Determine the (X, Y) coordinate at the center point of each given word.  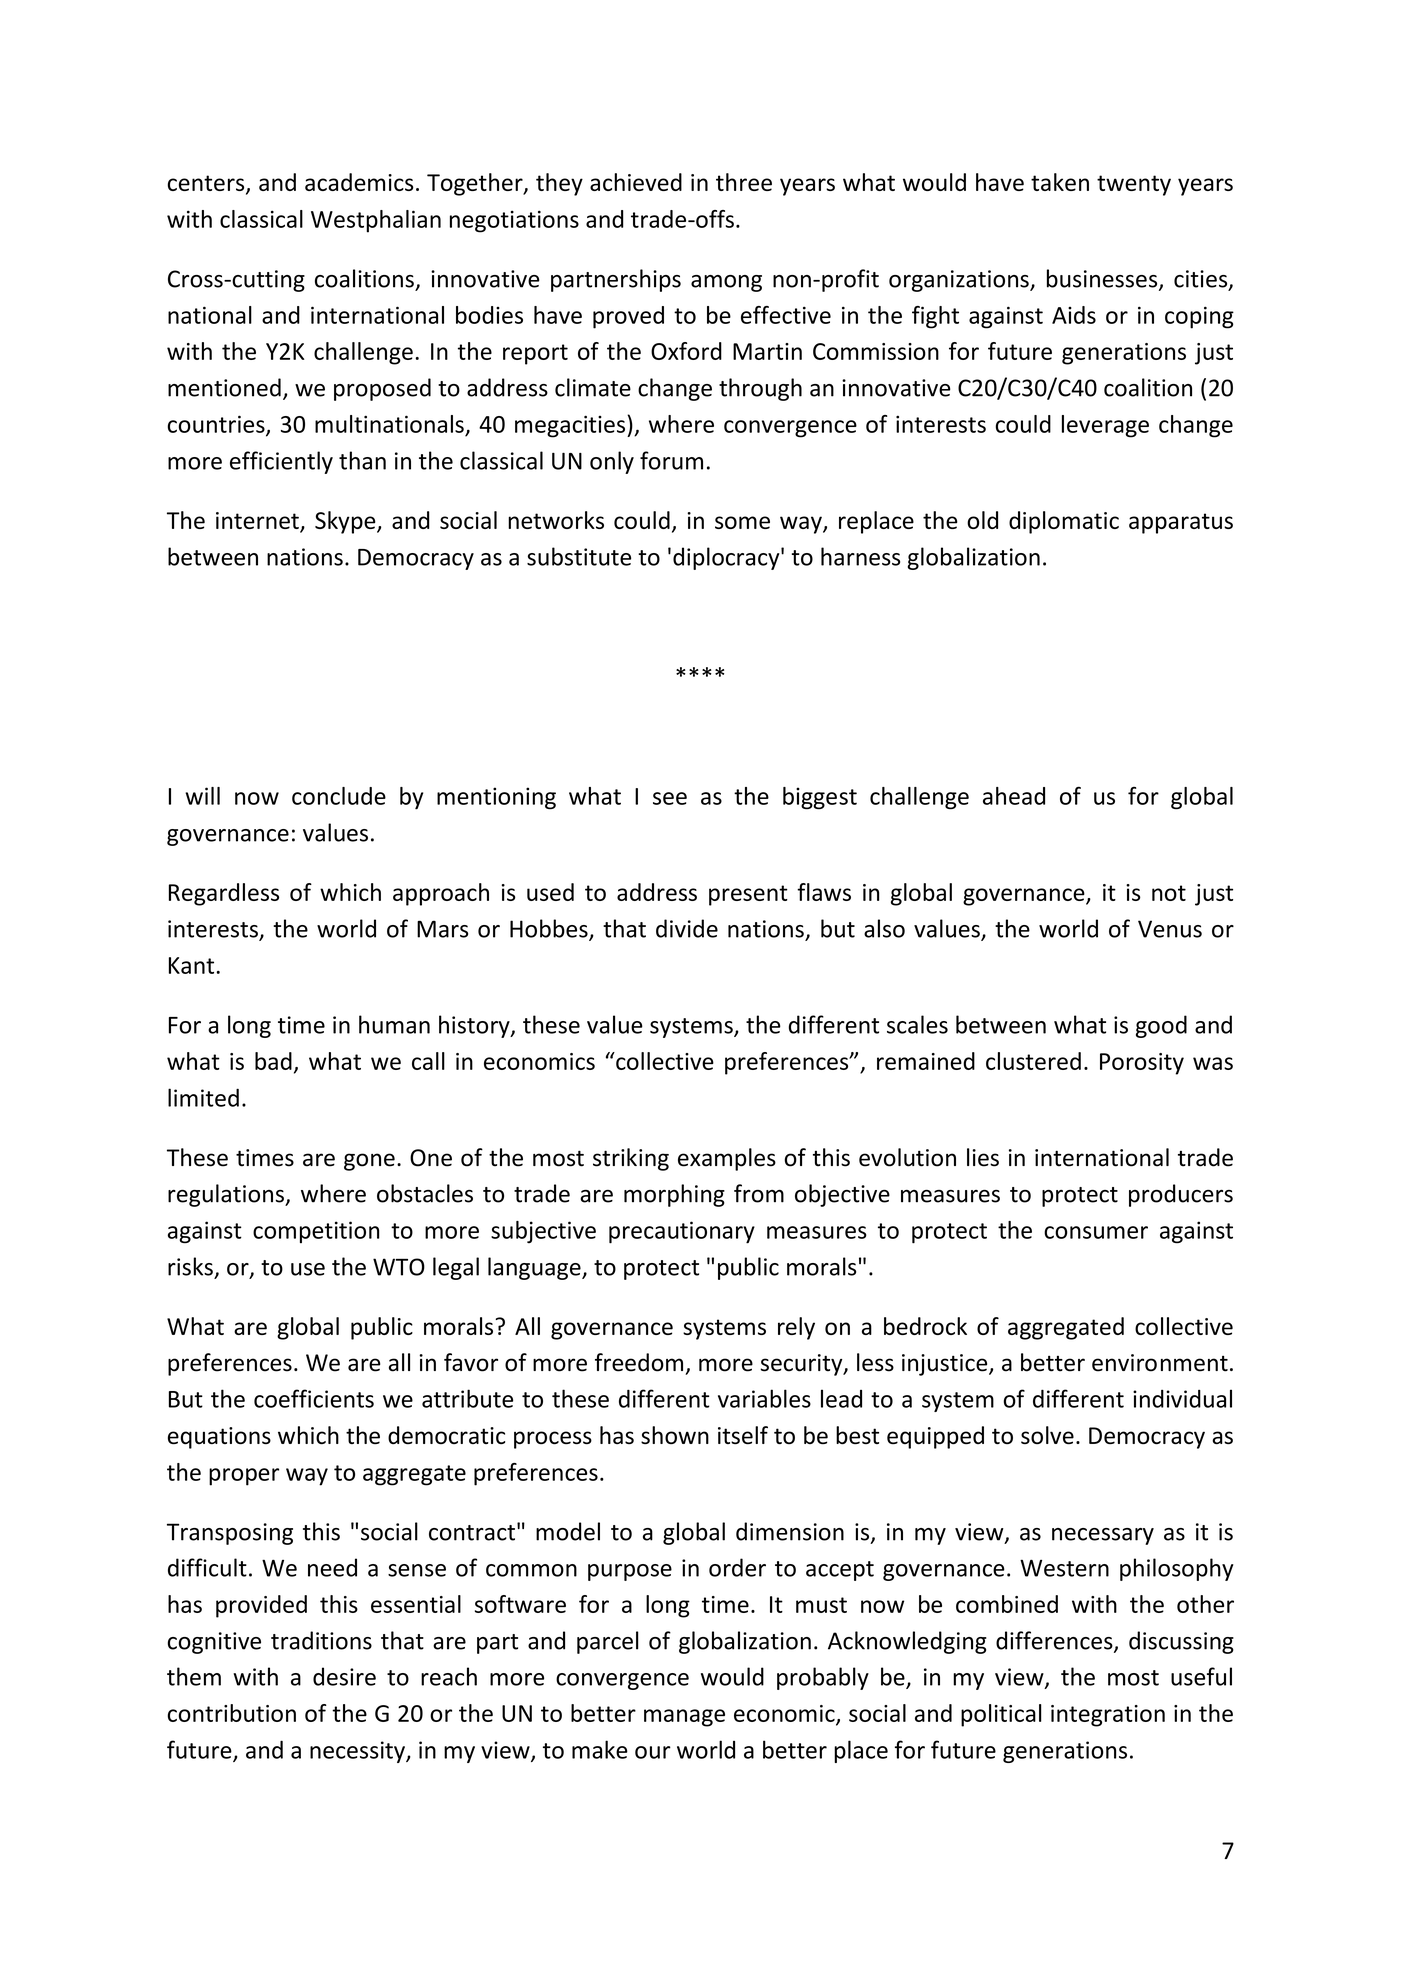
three (744, 182)
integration (1108, 1716)
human (394, 1024)
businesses (1103, 279)
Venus (1170, 929)
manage (684, 1718)
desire (344, 1676)
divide (687, 928)
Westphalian (376, 221)
